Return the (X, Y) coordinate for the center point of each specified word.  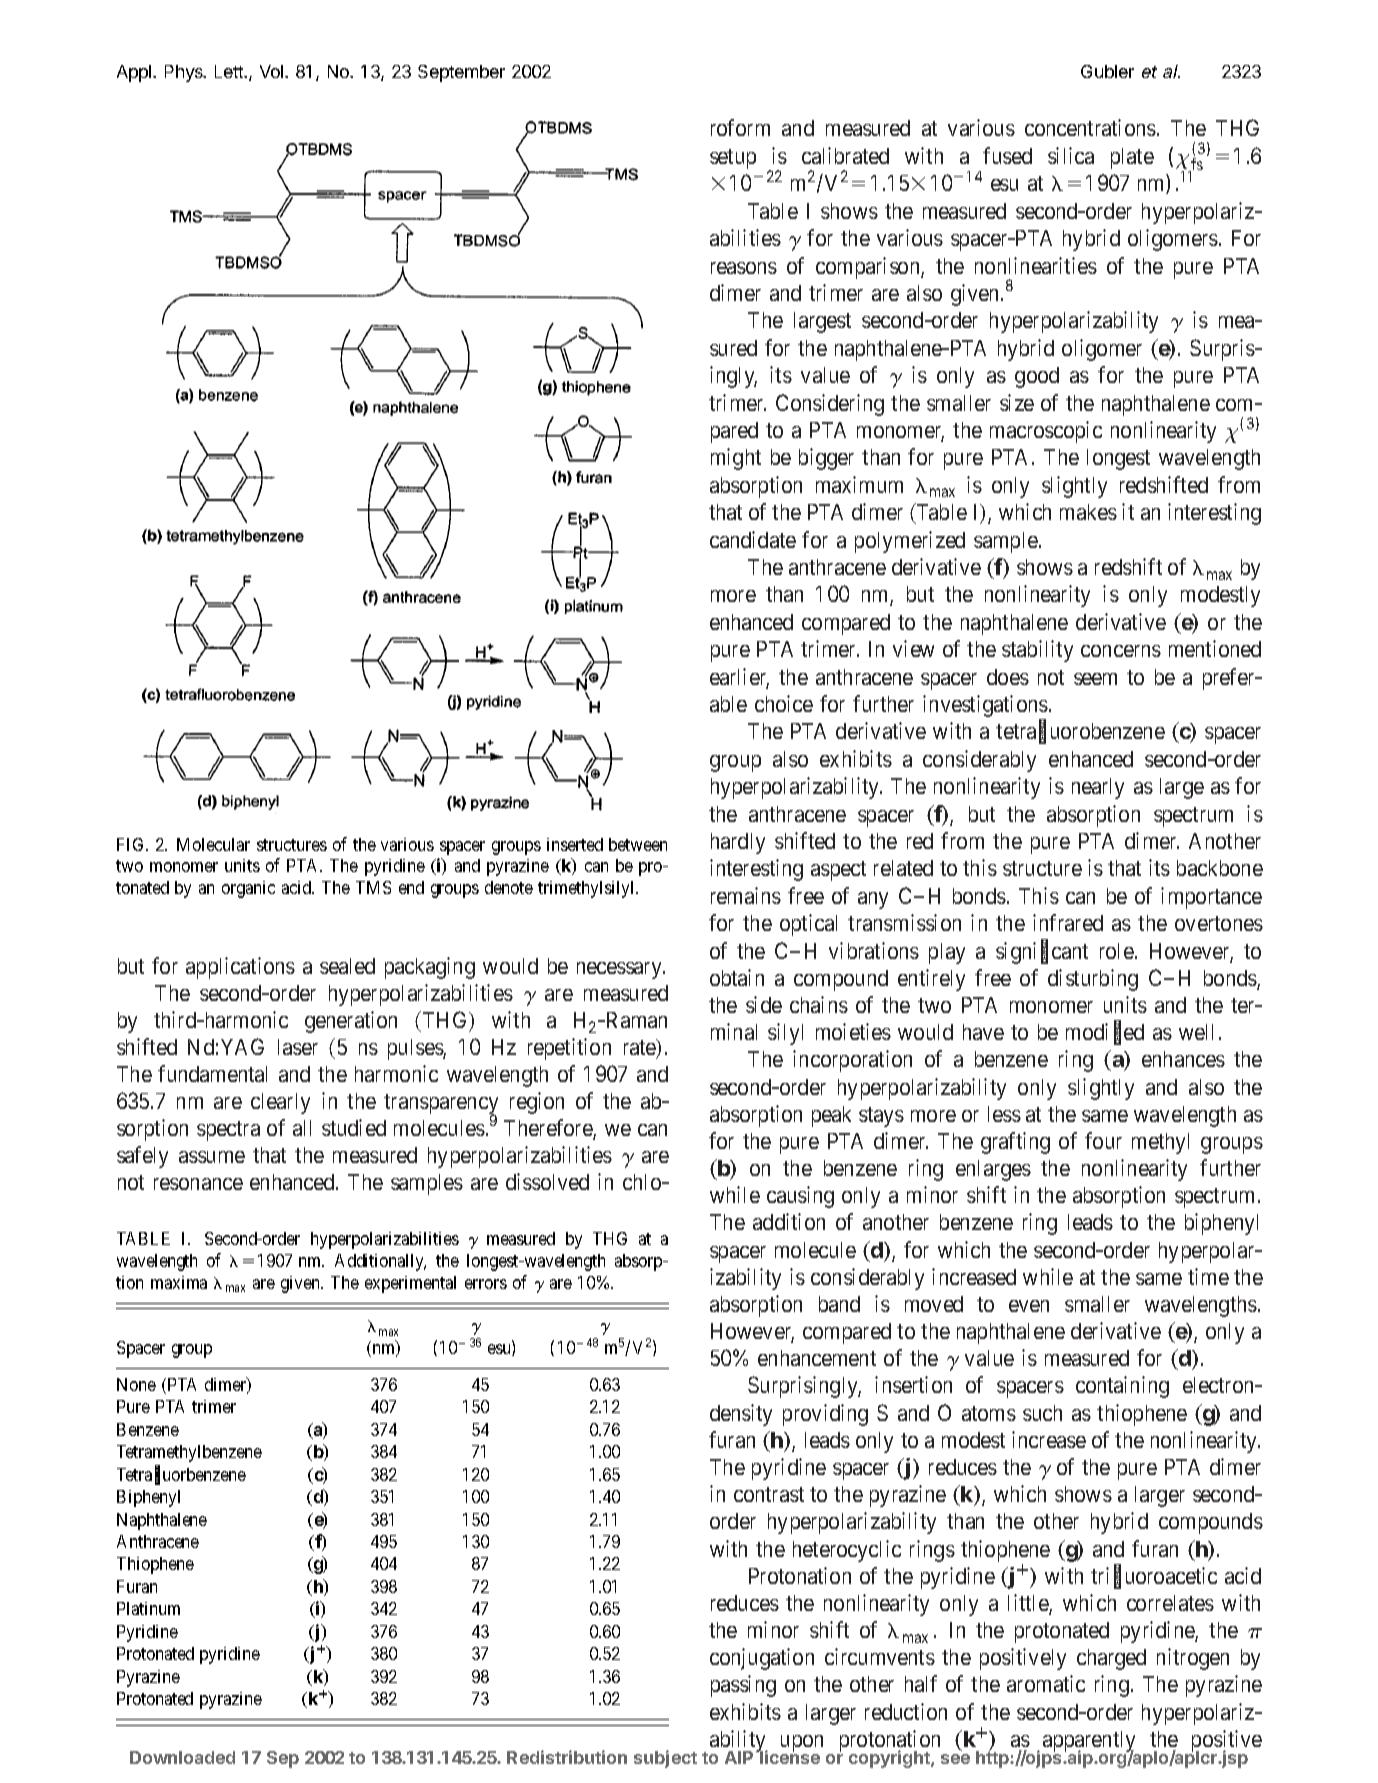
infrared (1068, 922)
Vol (273, 71)
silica (1071, 155)
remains (746, 895)
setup (733, 159)
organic (248, 889)
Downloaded (182, 1757)
